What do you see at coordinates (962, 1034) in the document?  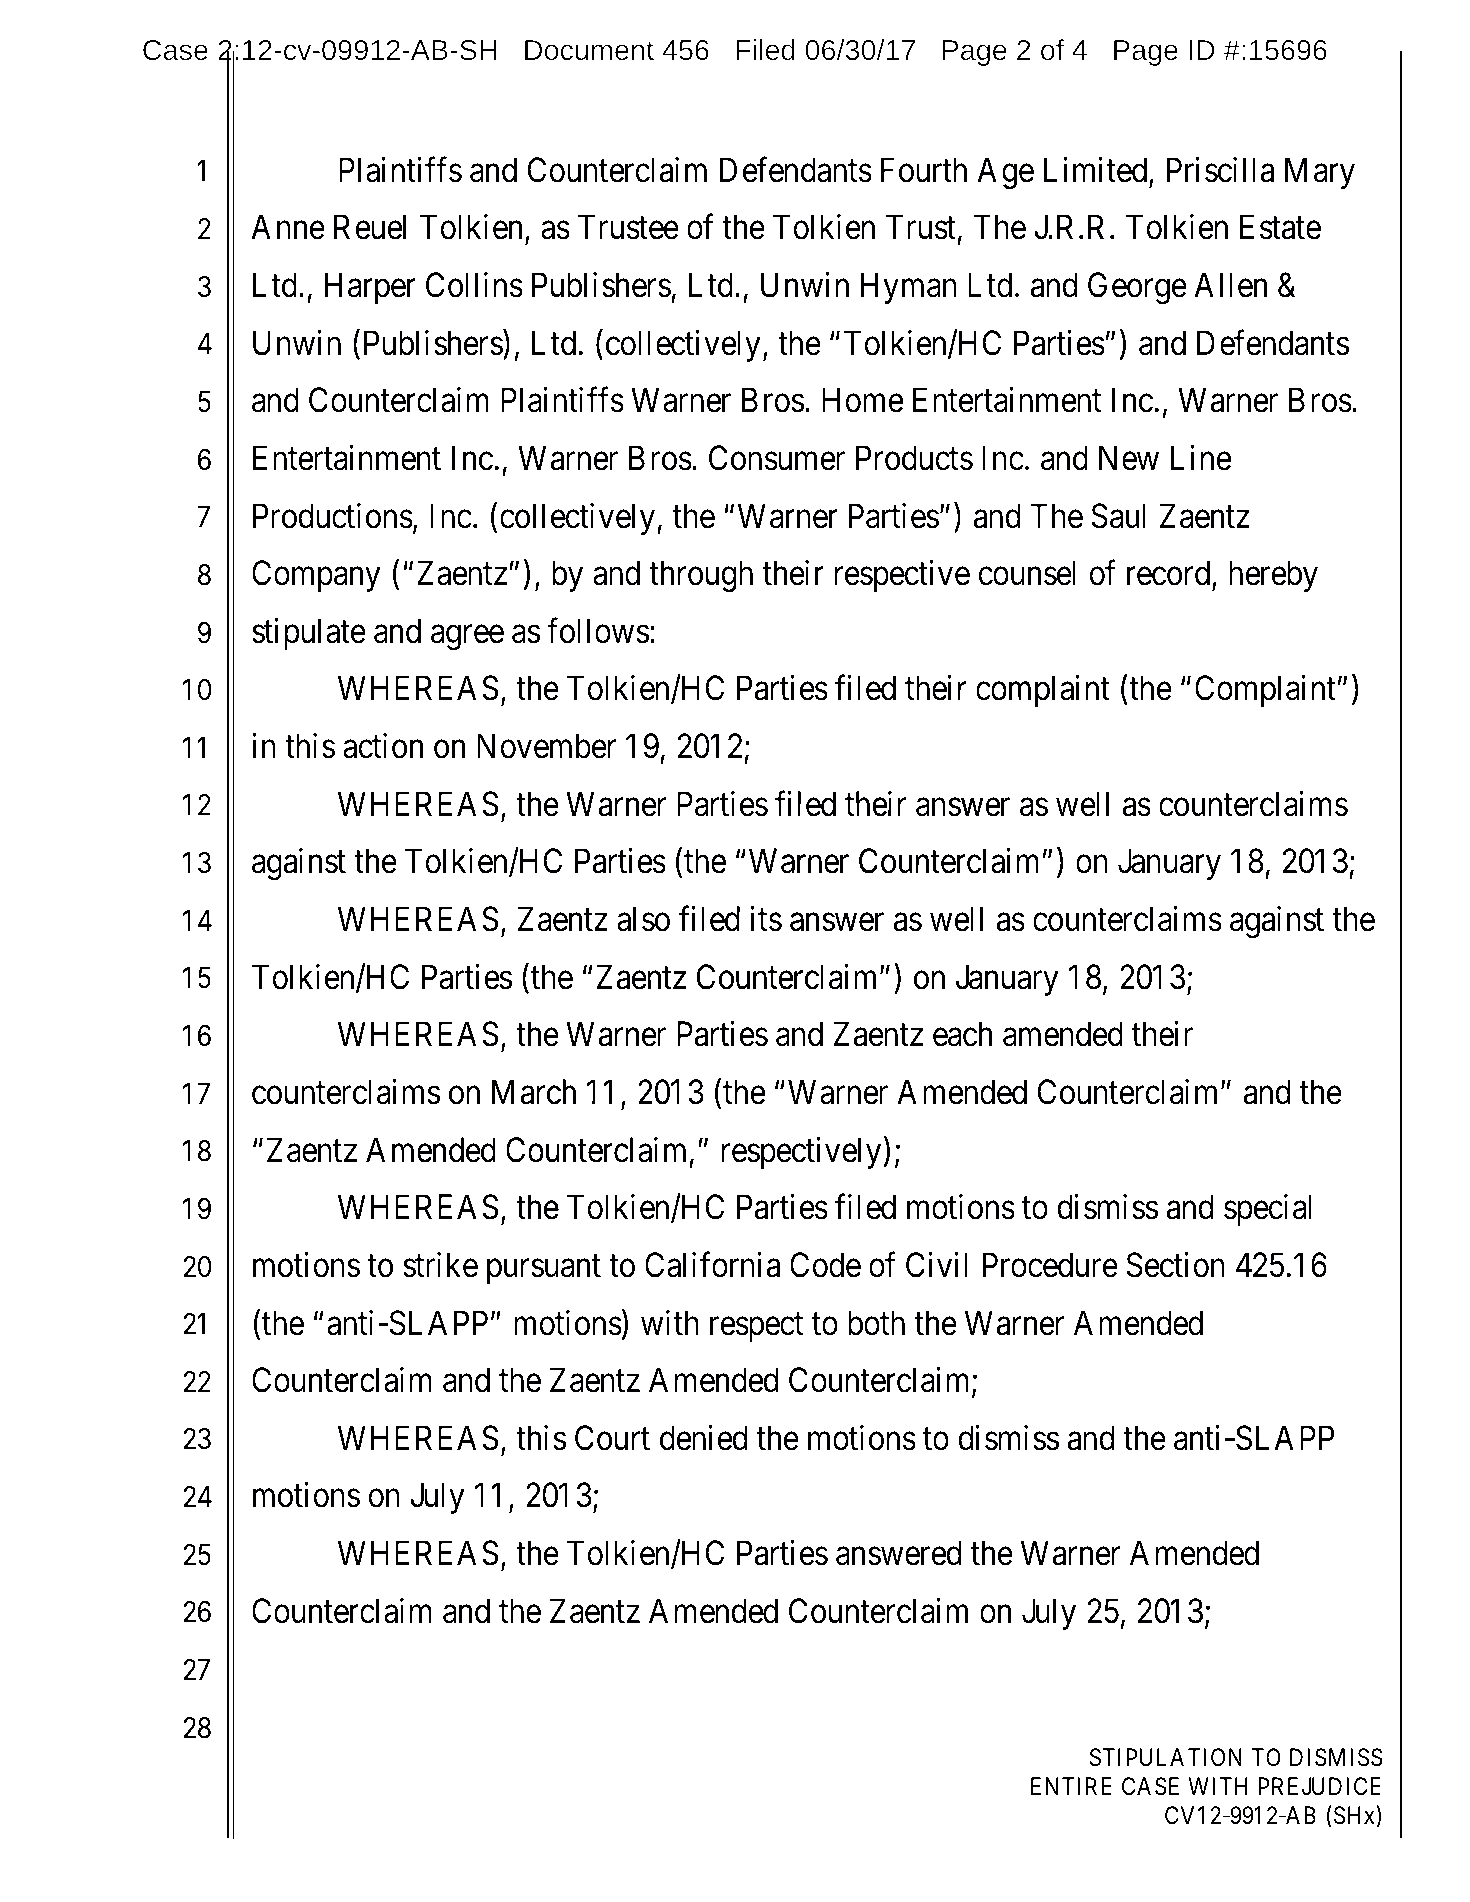 I see `each` at bounding box center [962, 1034].
